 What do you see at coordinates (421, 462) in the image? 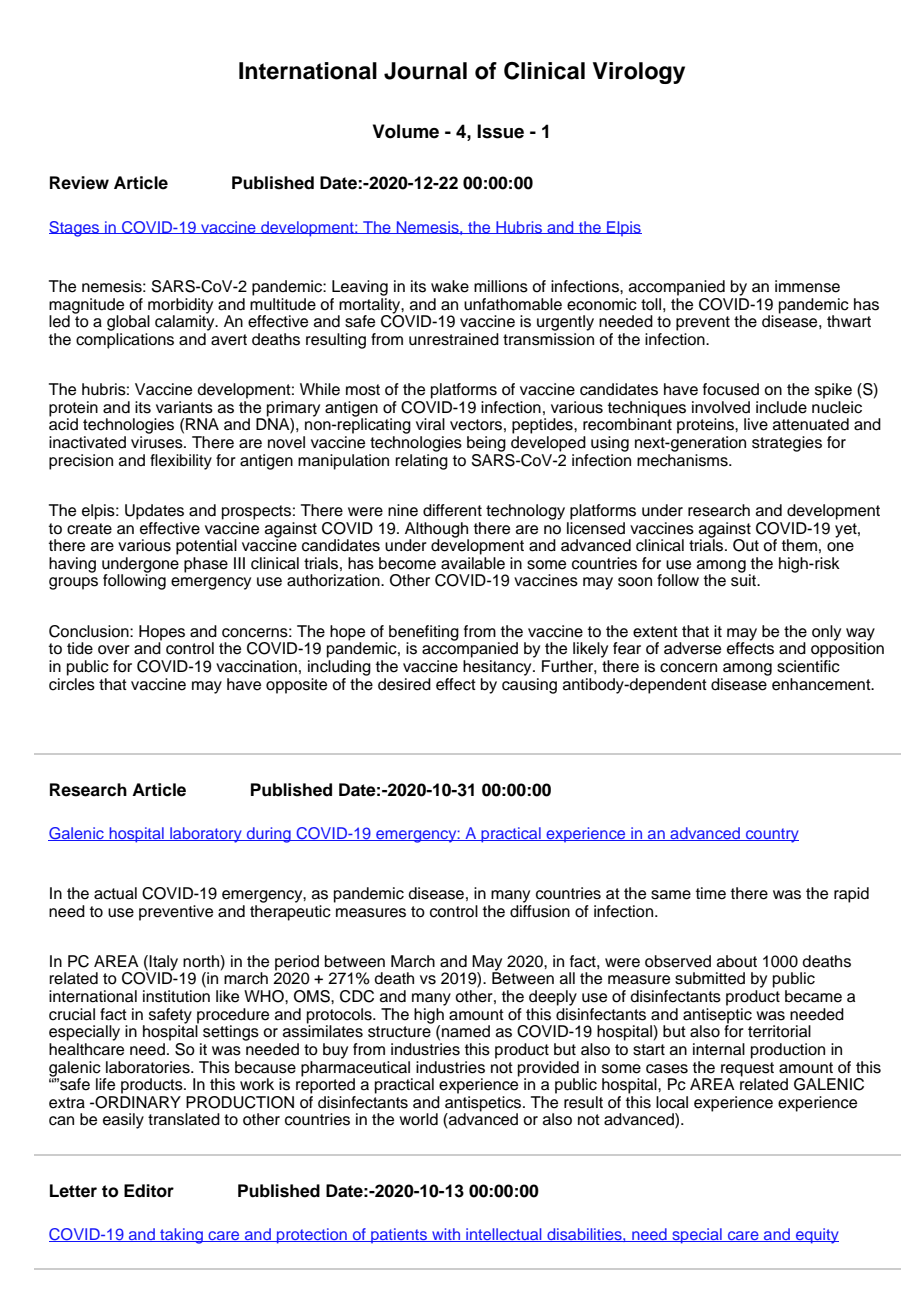
I see `relating` at bounding box center [421, 462].
